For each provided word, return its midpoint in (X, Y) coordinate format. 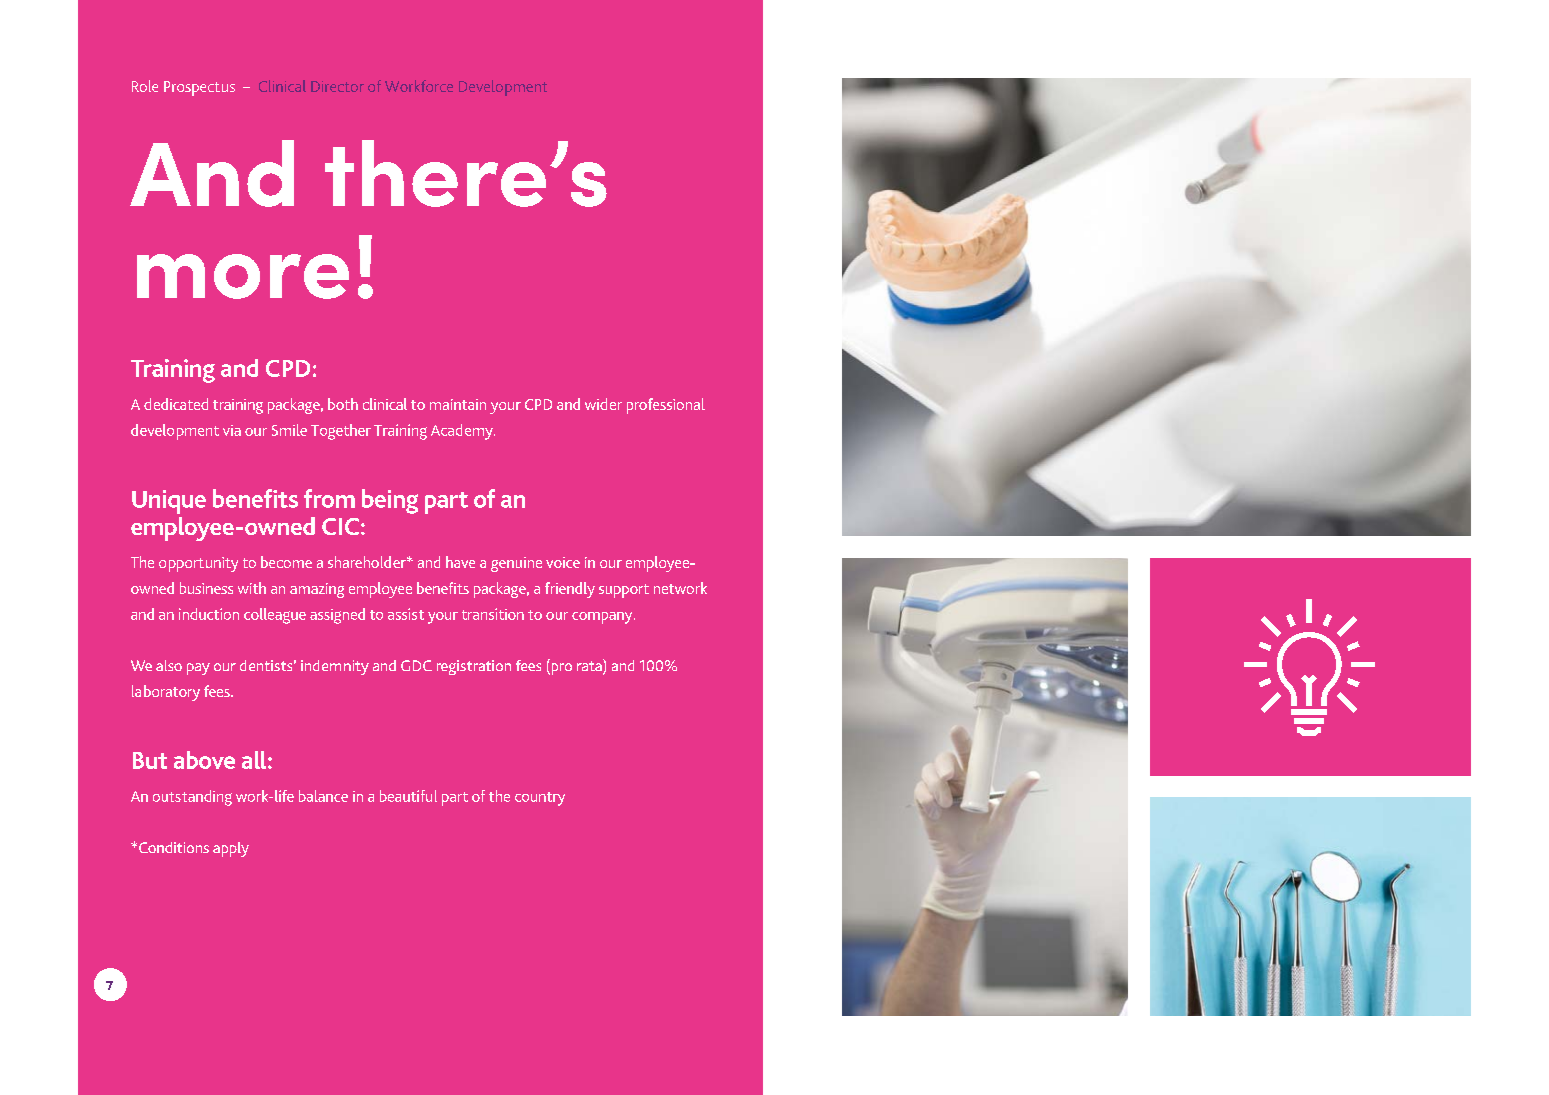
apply (231, 849)
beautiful (408, 796)
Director (337, 86)
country (540, 799)
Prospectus (199, 88)
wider (603, 404)
